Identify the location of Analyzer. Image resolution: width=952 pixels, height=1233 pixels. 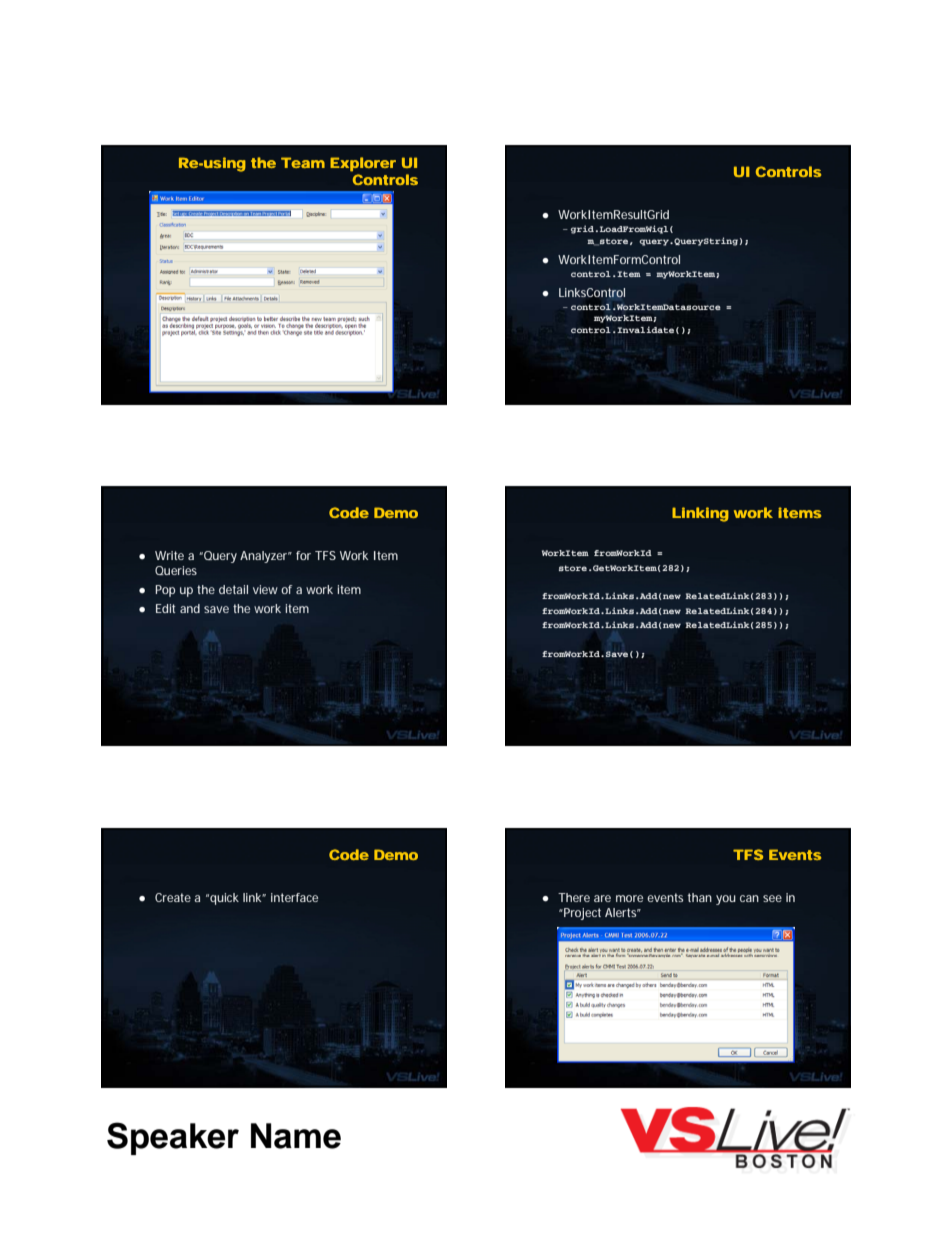
(265, 557).
